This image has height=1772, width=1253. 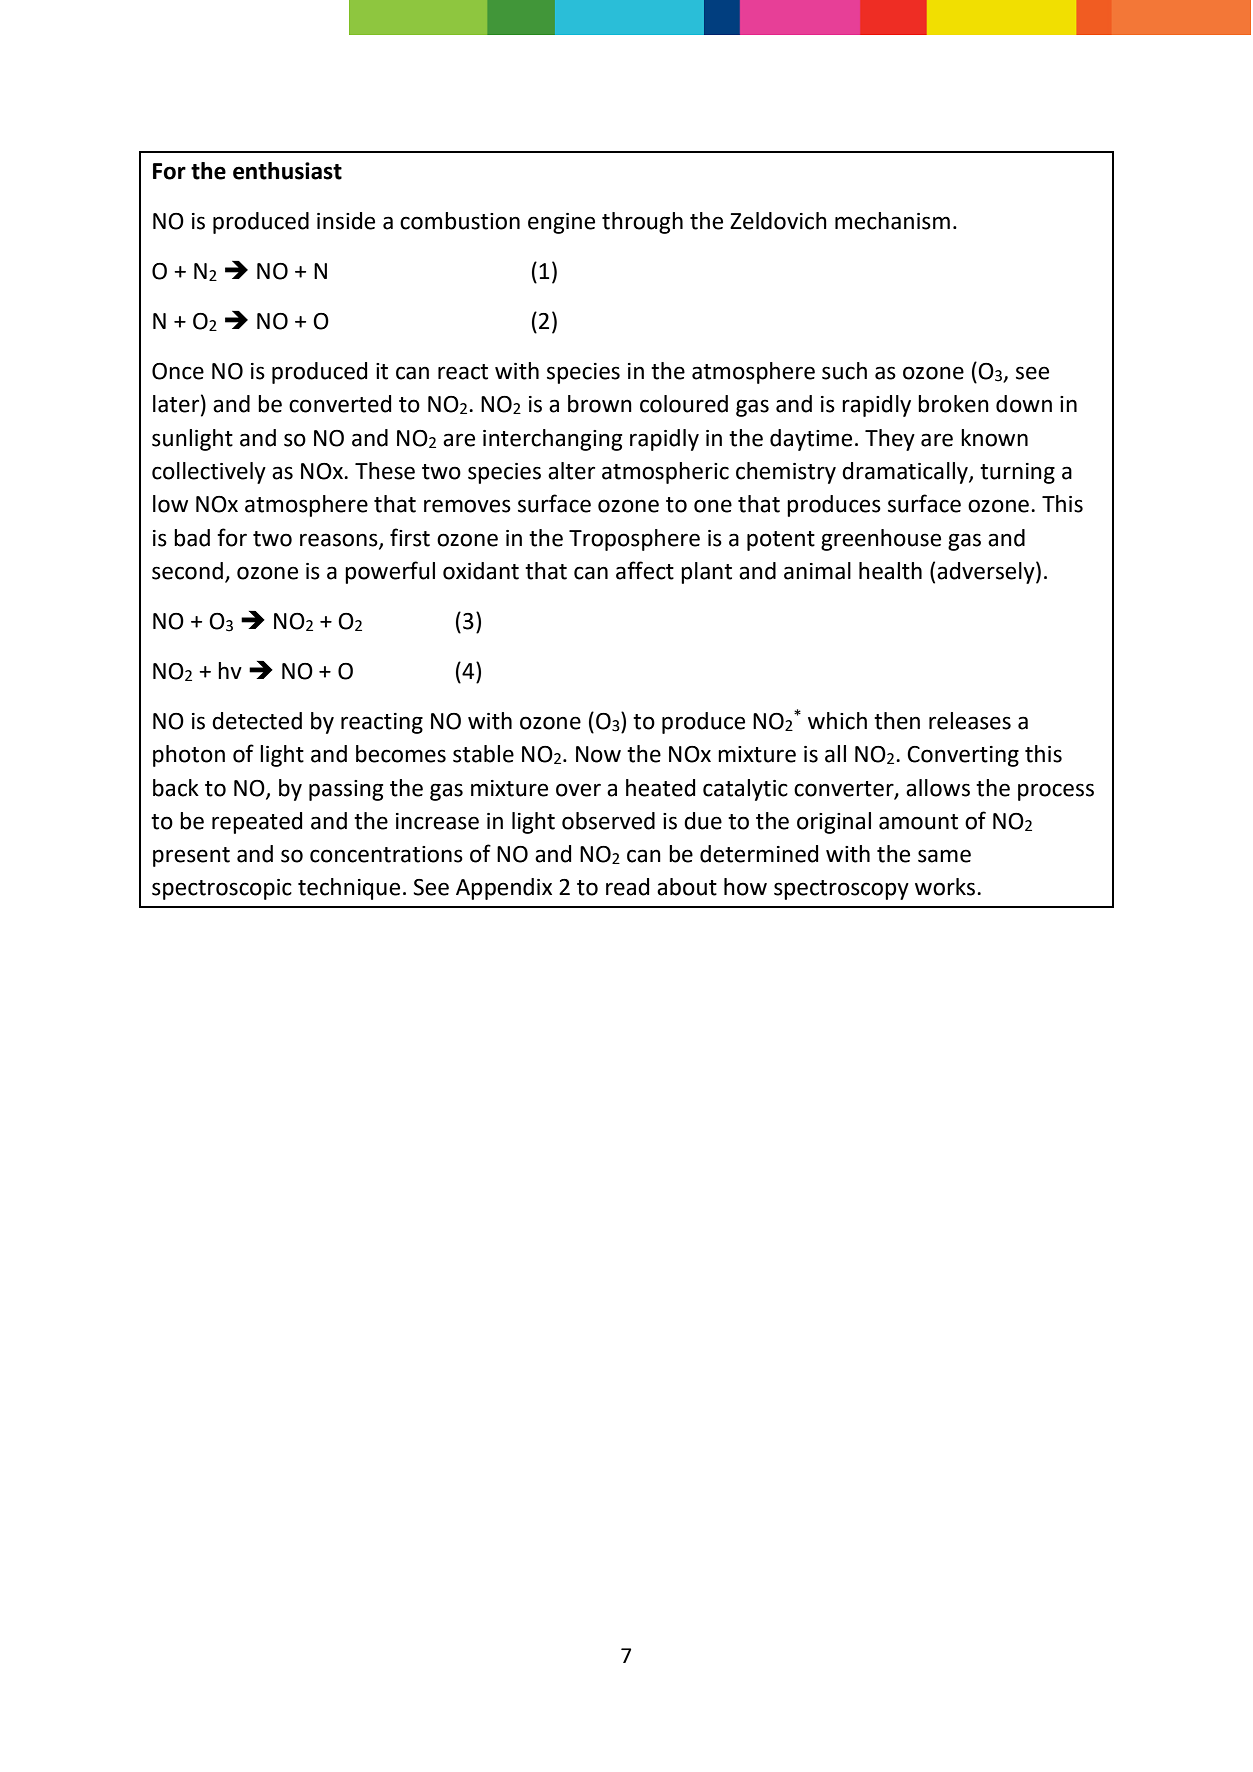 What do you see at coordinates (287, 171) in the image?
I see `enthusiast` at bounding box center [287, 171].
